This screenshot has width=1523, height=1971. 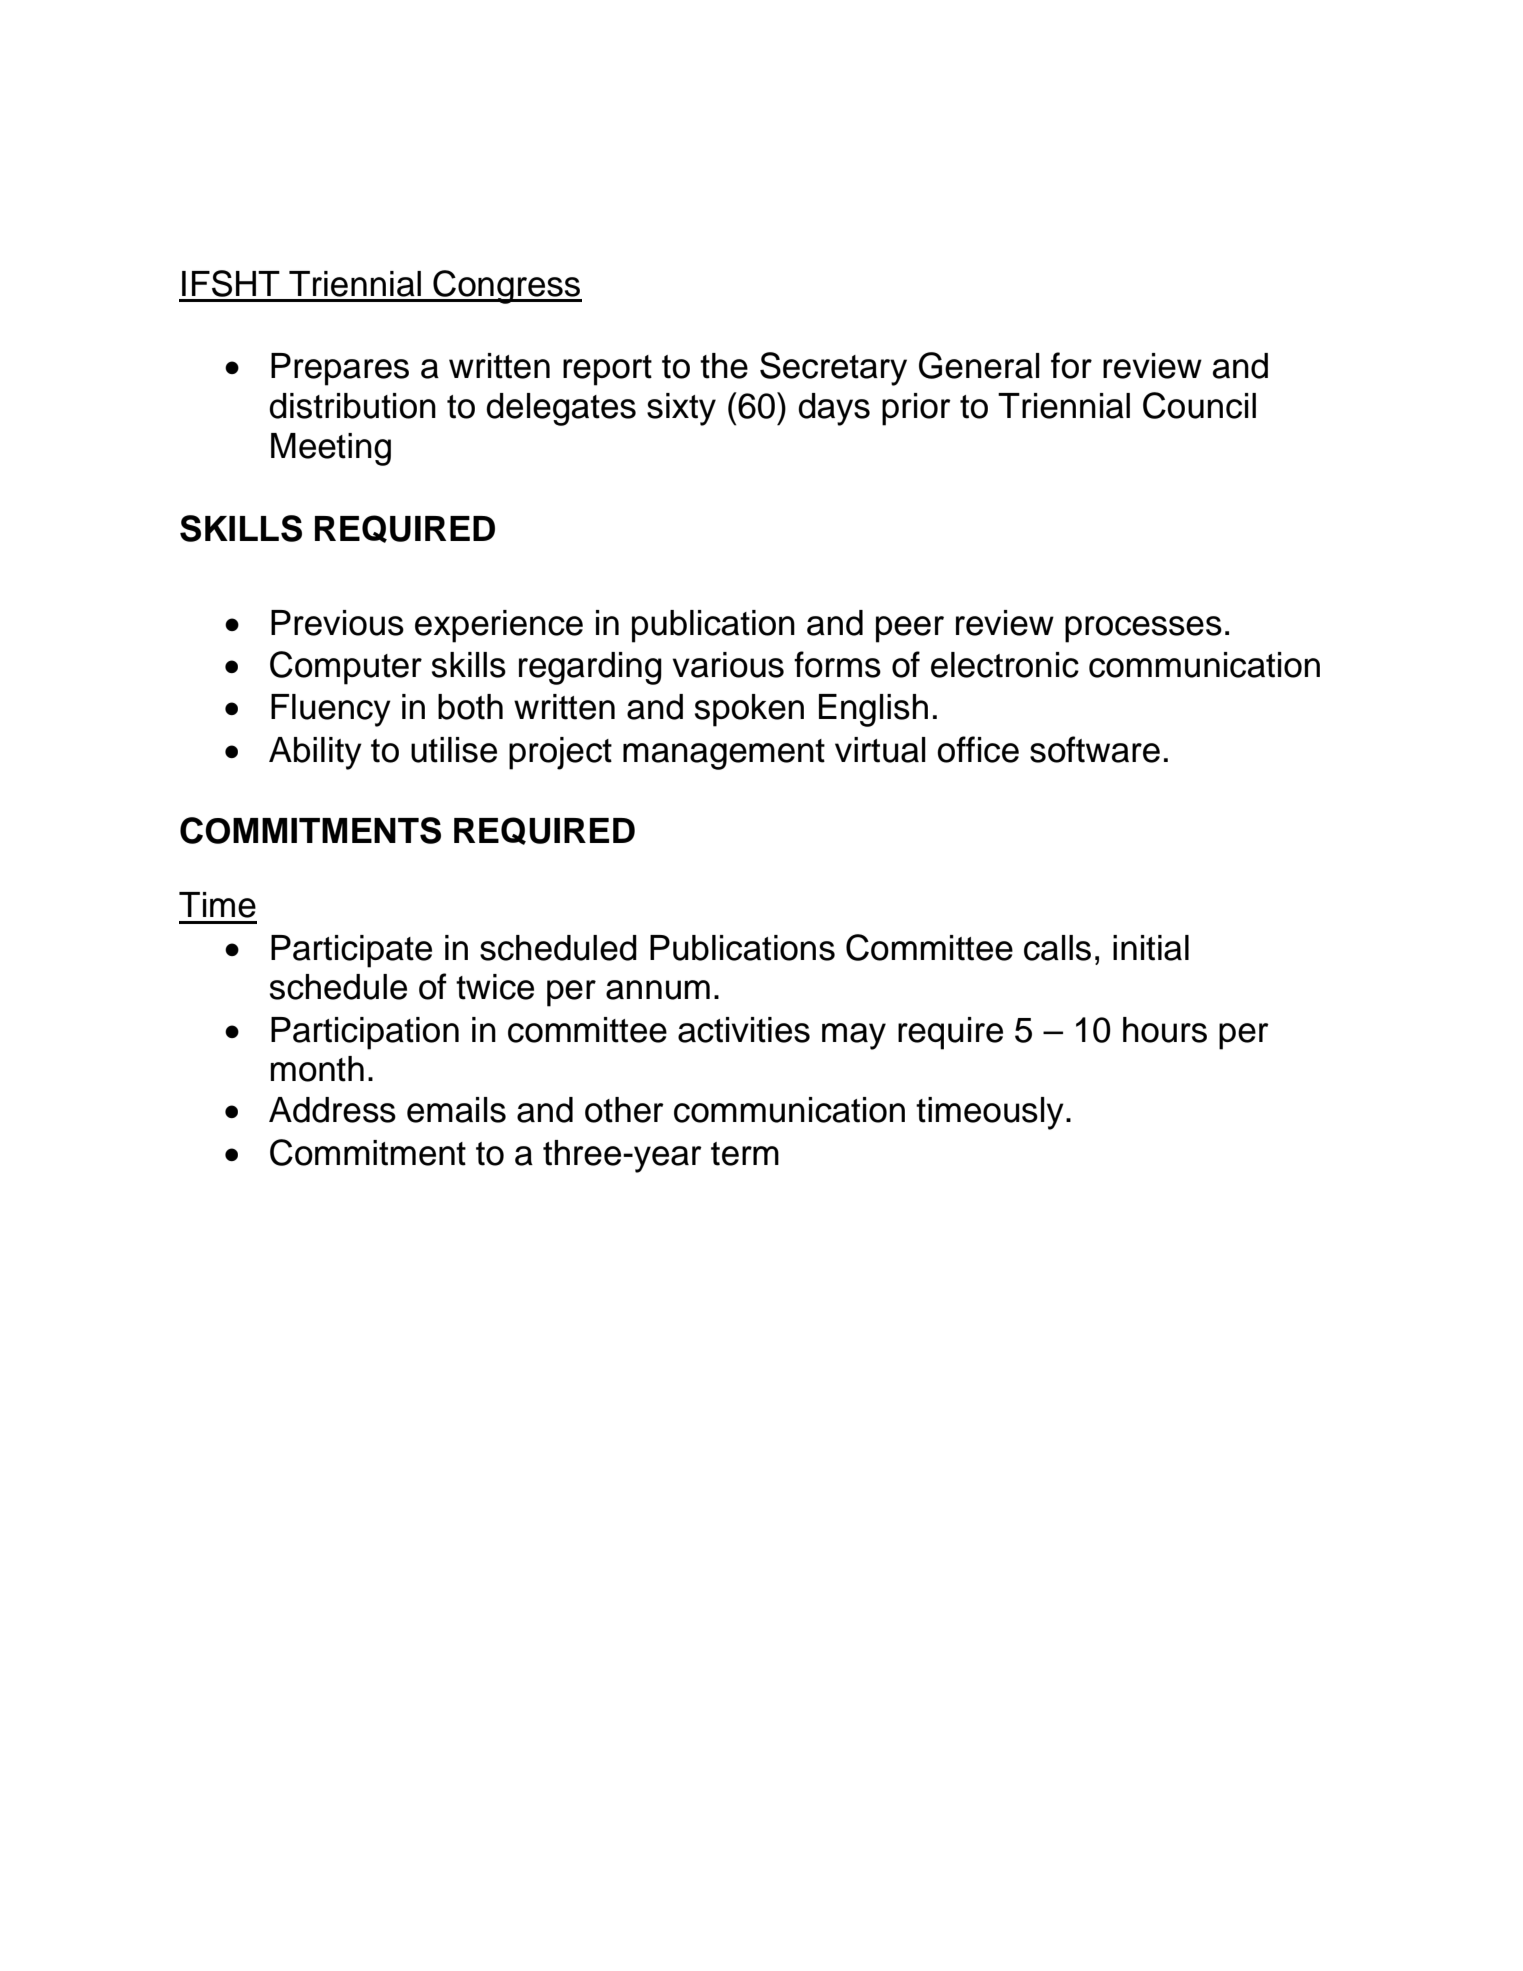 I want to click on emails, so click(x=456, y=1110).
